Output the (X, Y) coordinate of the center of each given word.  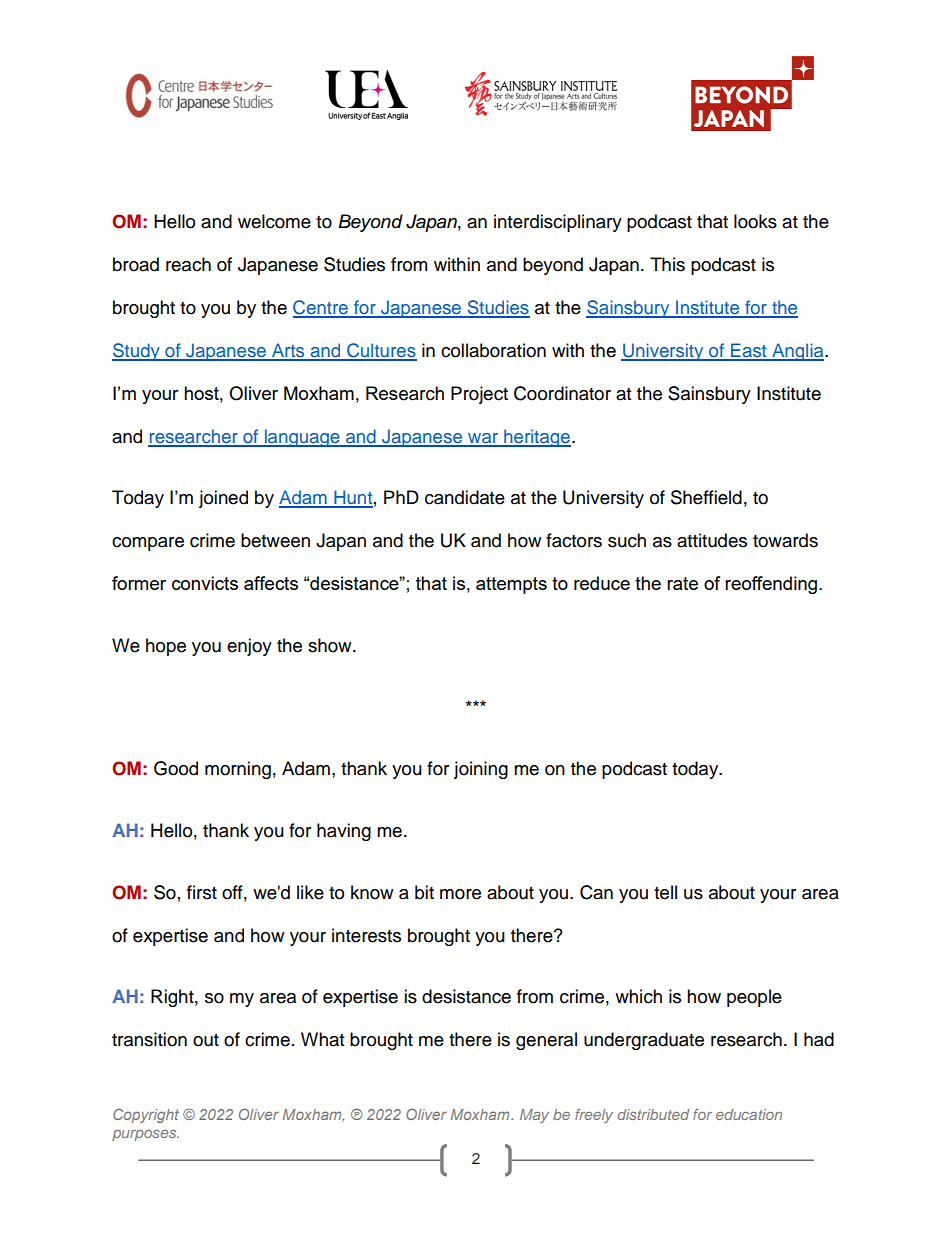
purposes (145, 1135)
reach (188, 264)
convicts (205, 583)
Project (479, 395)
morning (238, 770)
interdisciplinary (558, 223)
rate (682, 583)
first (202, 892)
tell (665, 892)
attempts (511, 585)
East (749, 351)
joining (481, 770)
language (302, 438)
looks (755, 221)
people (754, 998)
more (460, 894)
